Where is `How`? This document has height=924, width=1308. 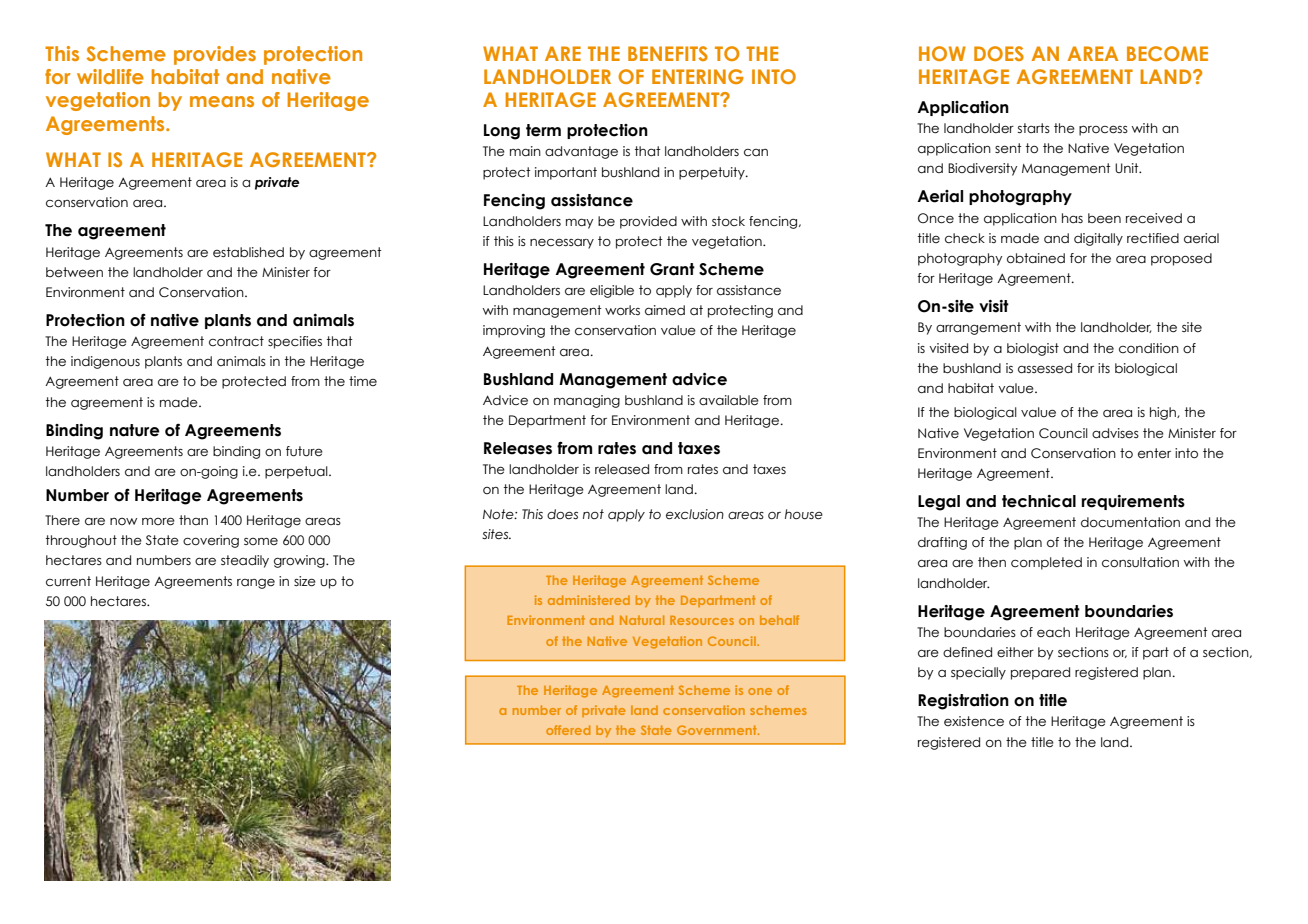
How is located at coordinates (942, 53).
